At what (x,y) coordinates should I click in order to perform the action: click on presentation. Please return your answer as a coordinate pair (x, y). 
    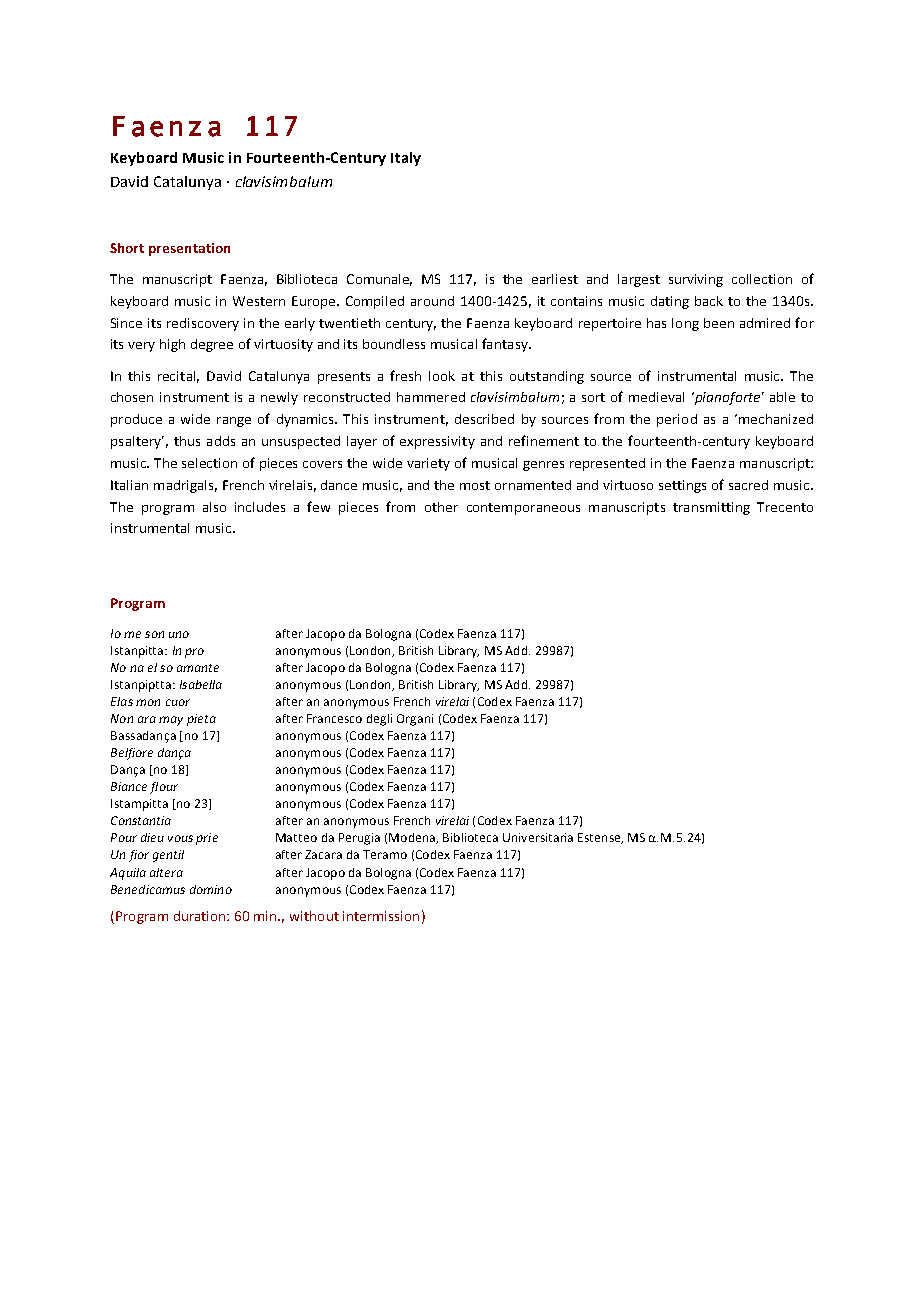
    Looking at the image, I should click on (189, 249).
